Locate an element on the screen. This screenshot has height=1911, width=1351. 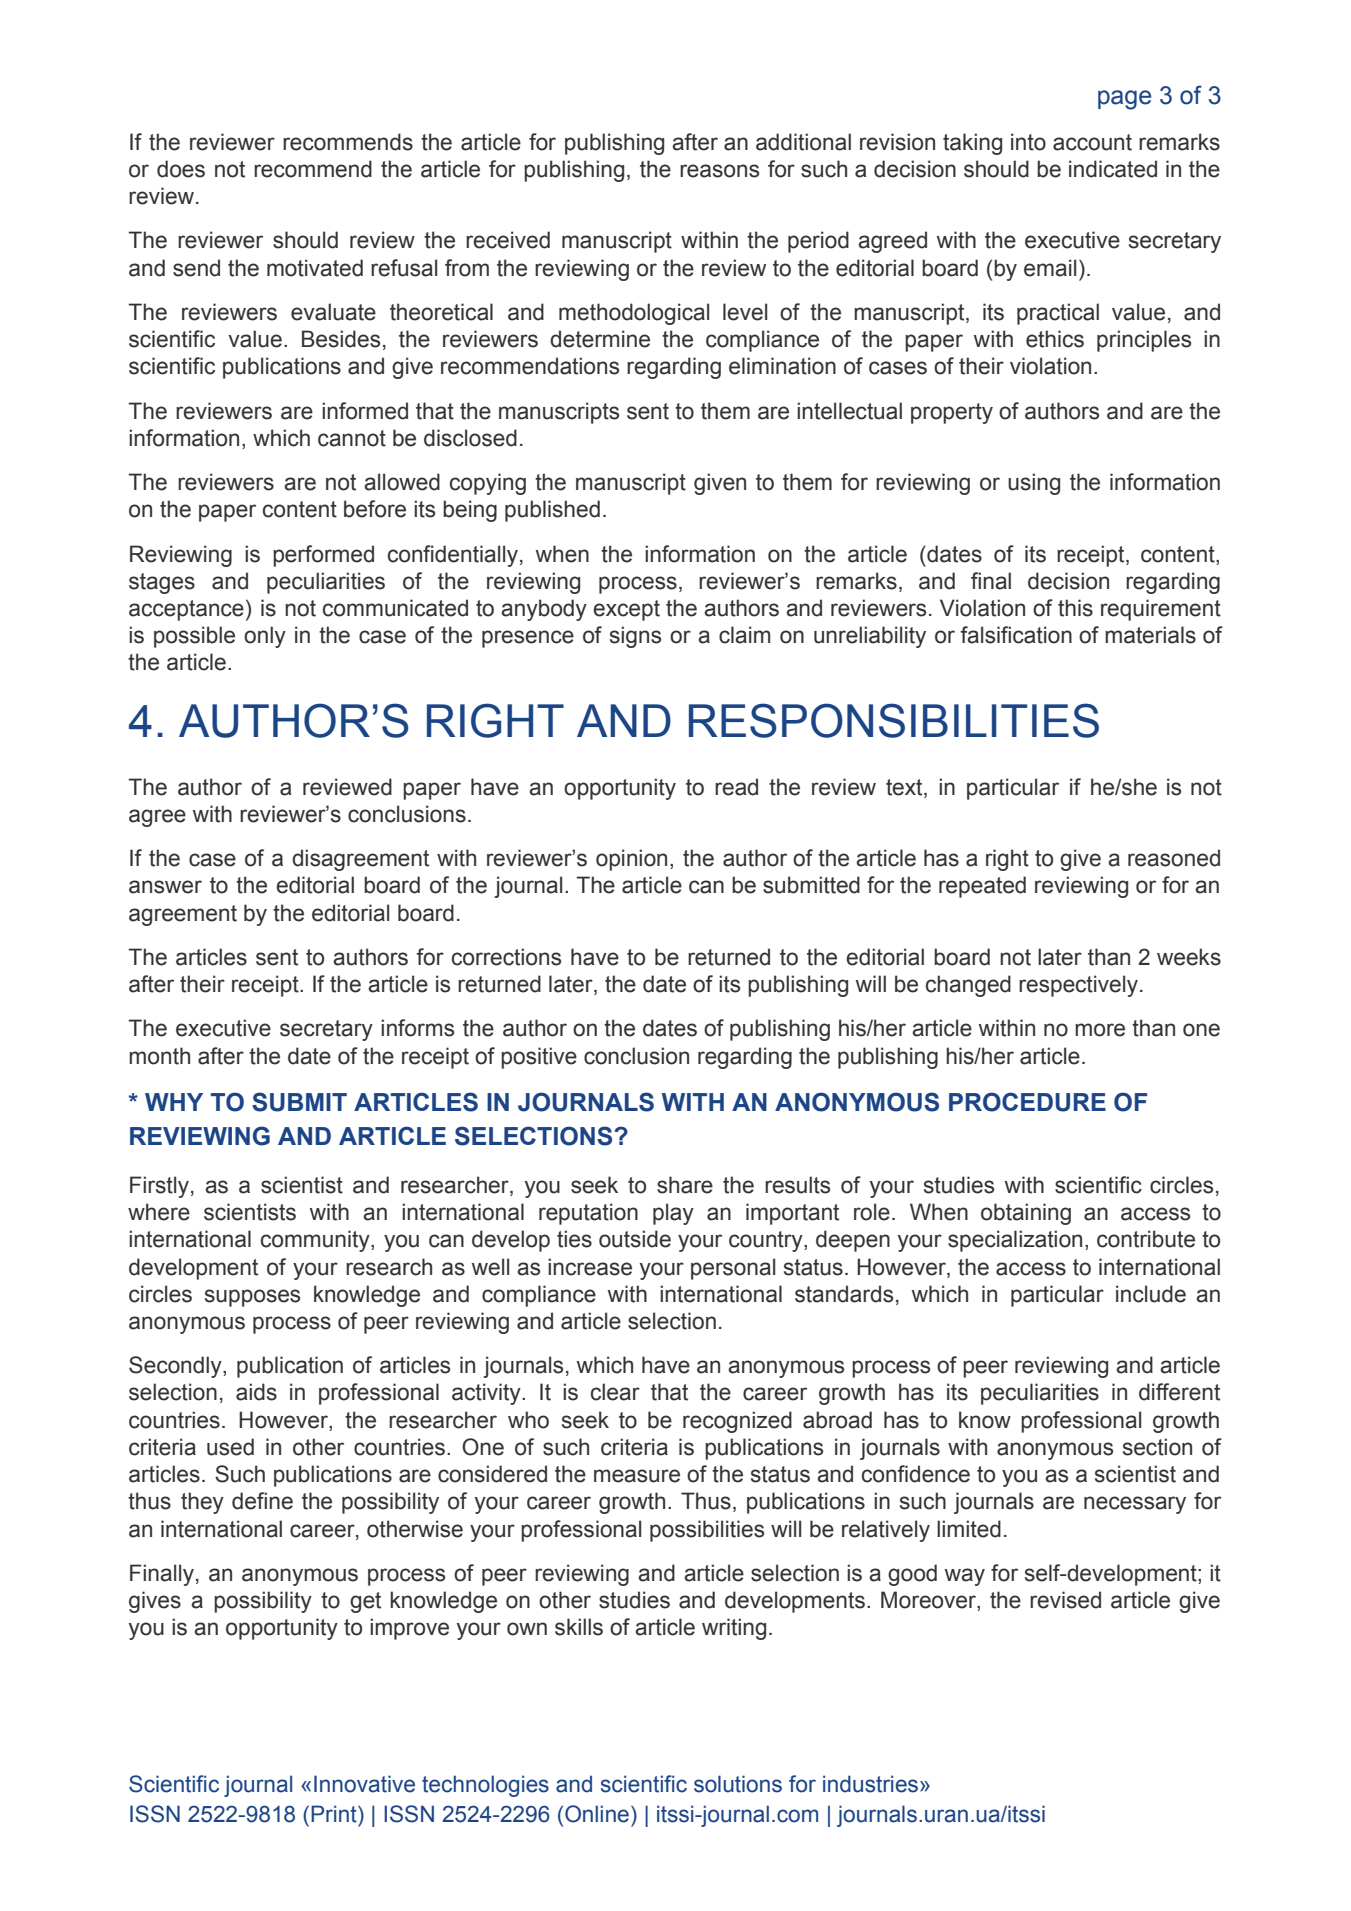
play is located at coordinates (673, 1214).
